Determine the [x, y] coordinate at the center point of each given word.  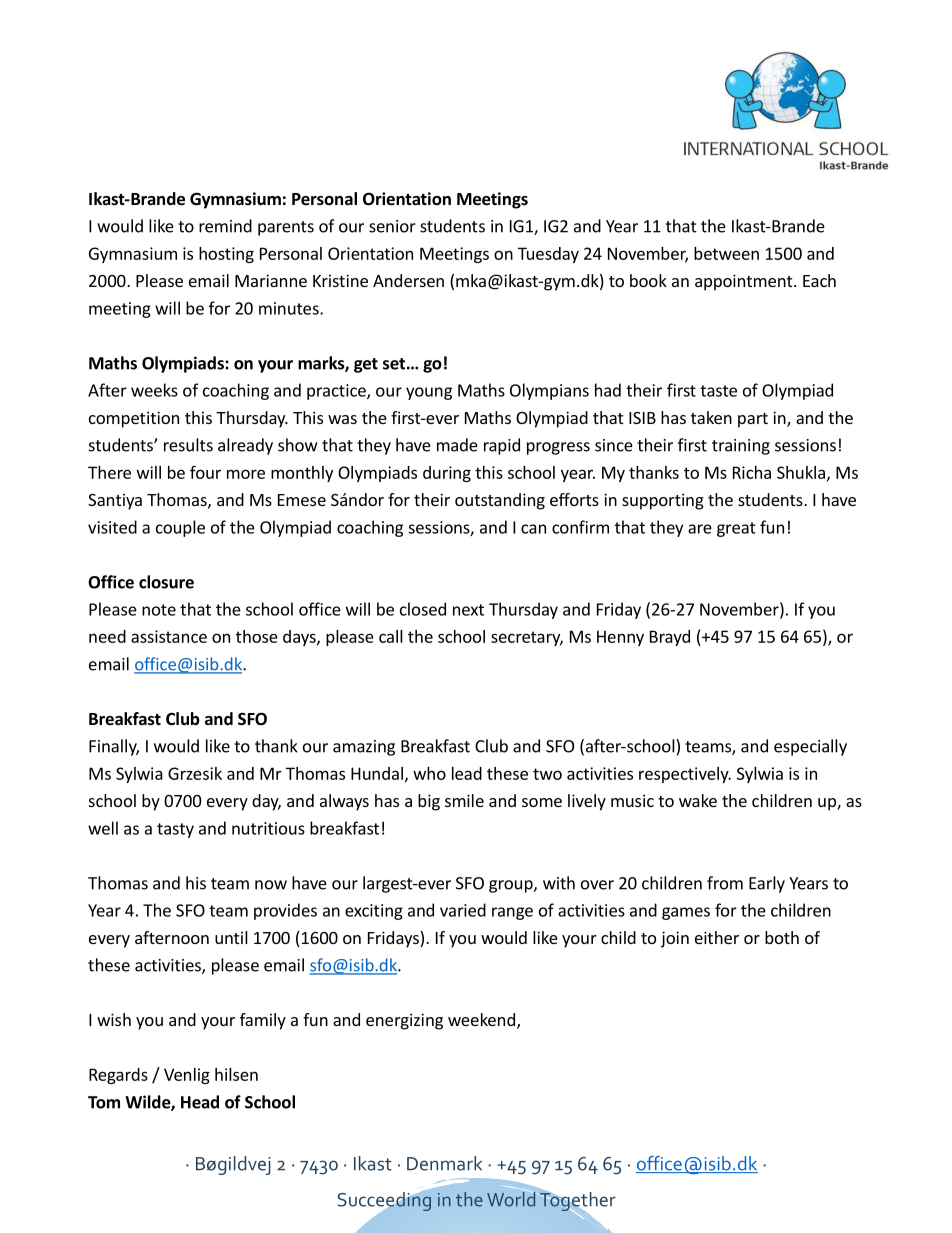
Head [200, 1102]
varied [463, 910]
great [736, 529]
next [468, 610]
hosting [226, 255]
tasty [175, 830]
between [726, 253]
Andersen [408, 280]
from [725, 883]
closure [166, 582]
